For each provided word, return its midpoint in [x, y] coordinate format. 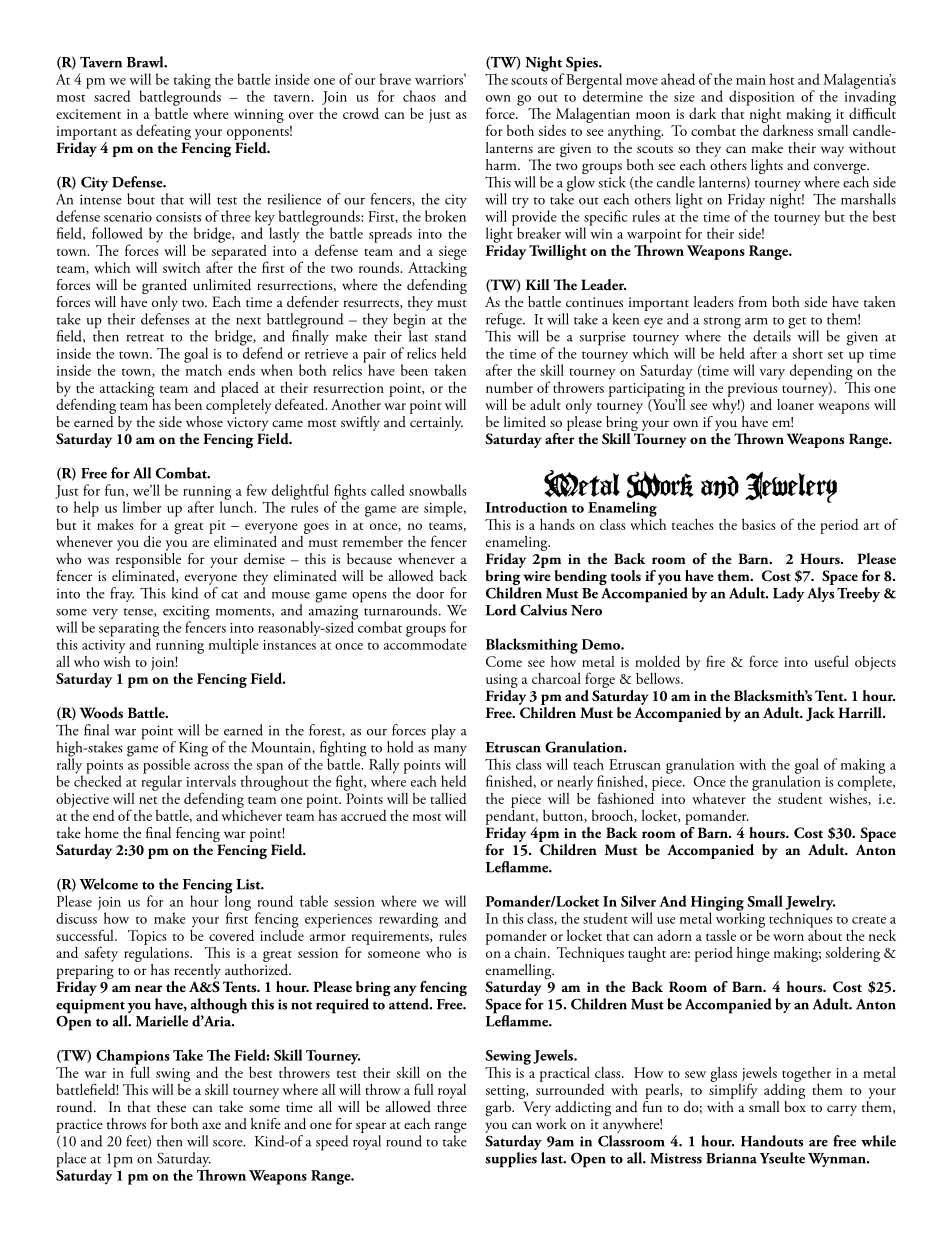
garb [499, 1108]
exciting [186, 613]
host [782, 79]
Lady [789, 594]
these [171, 1106]
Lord [501, 610]
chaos [419, 96]
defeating [163, 132]
